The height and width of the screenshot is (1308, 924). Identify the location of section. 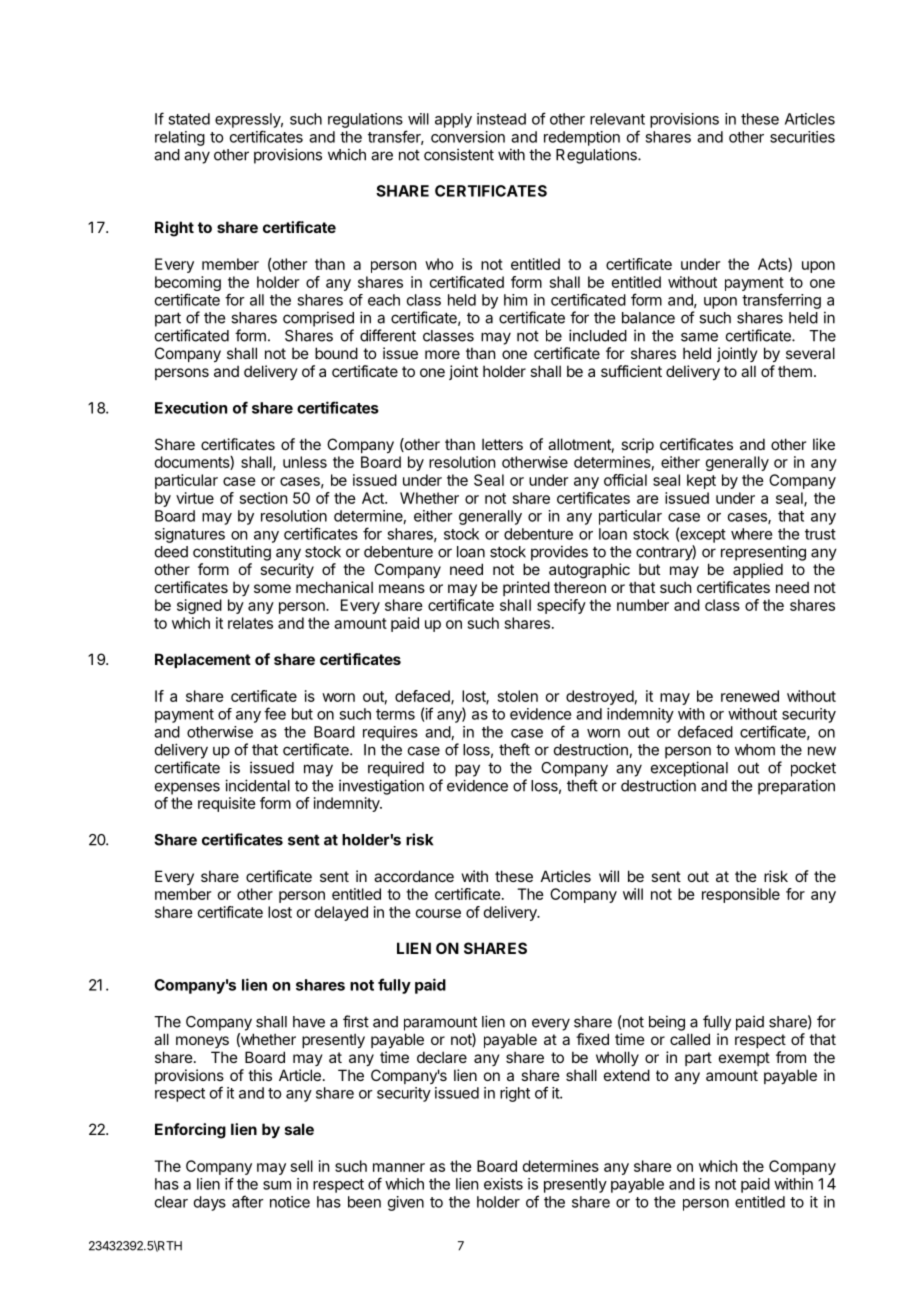
(263, 498).
